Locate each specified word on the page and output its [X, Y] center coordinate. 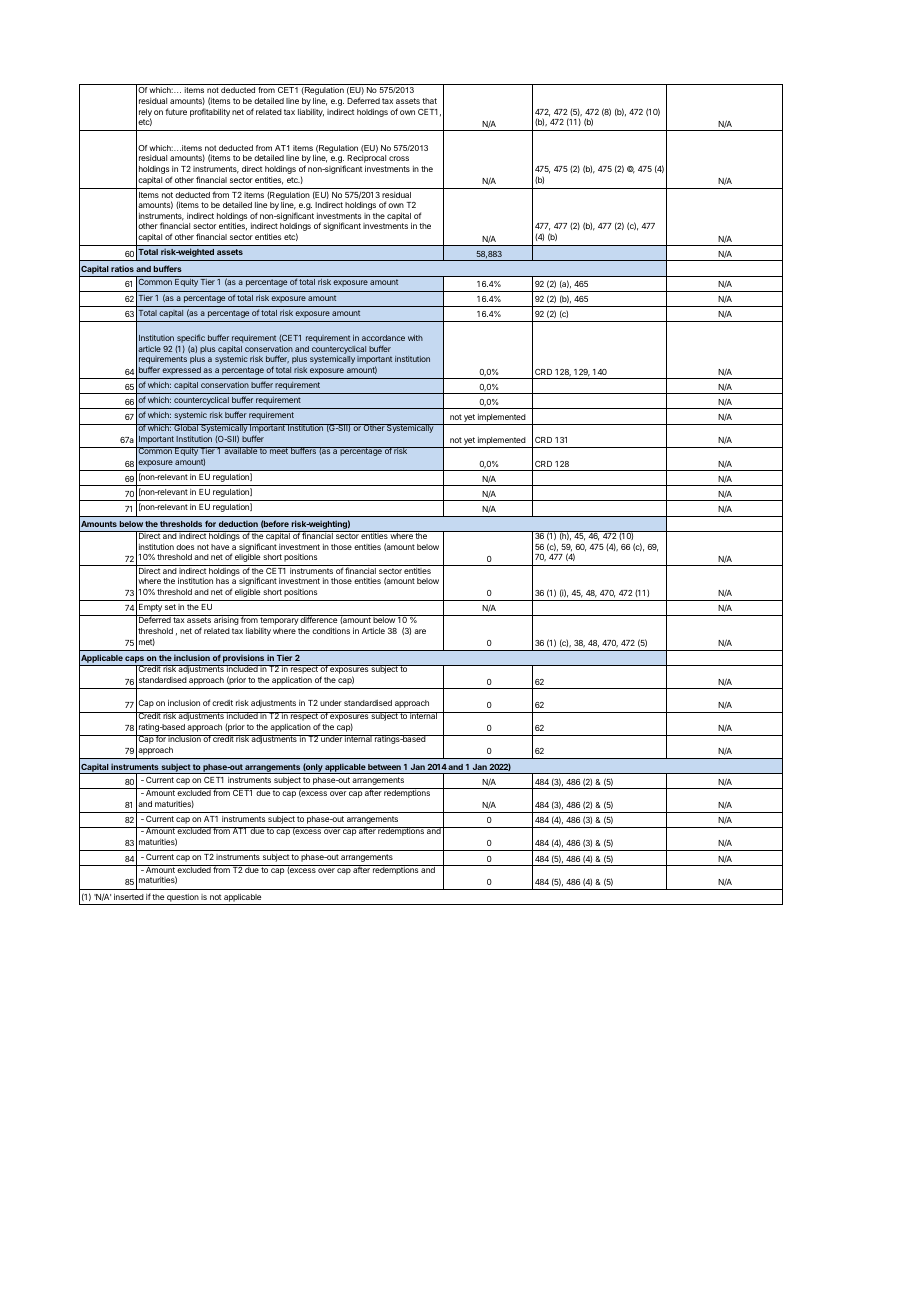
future [176, 111]
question [182, 899]
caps [135, 661]
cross [399, 158]
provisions [243, 660]
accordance [383, 338]
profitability [210, 112]
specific [191, 340]
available [240, 450]
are [420, 631]
